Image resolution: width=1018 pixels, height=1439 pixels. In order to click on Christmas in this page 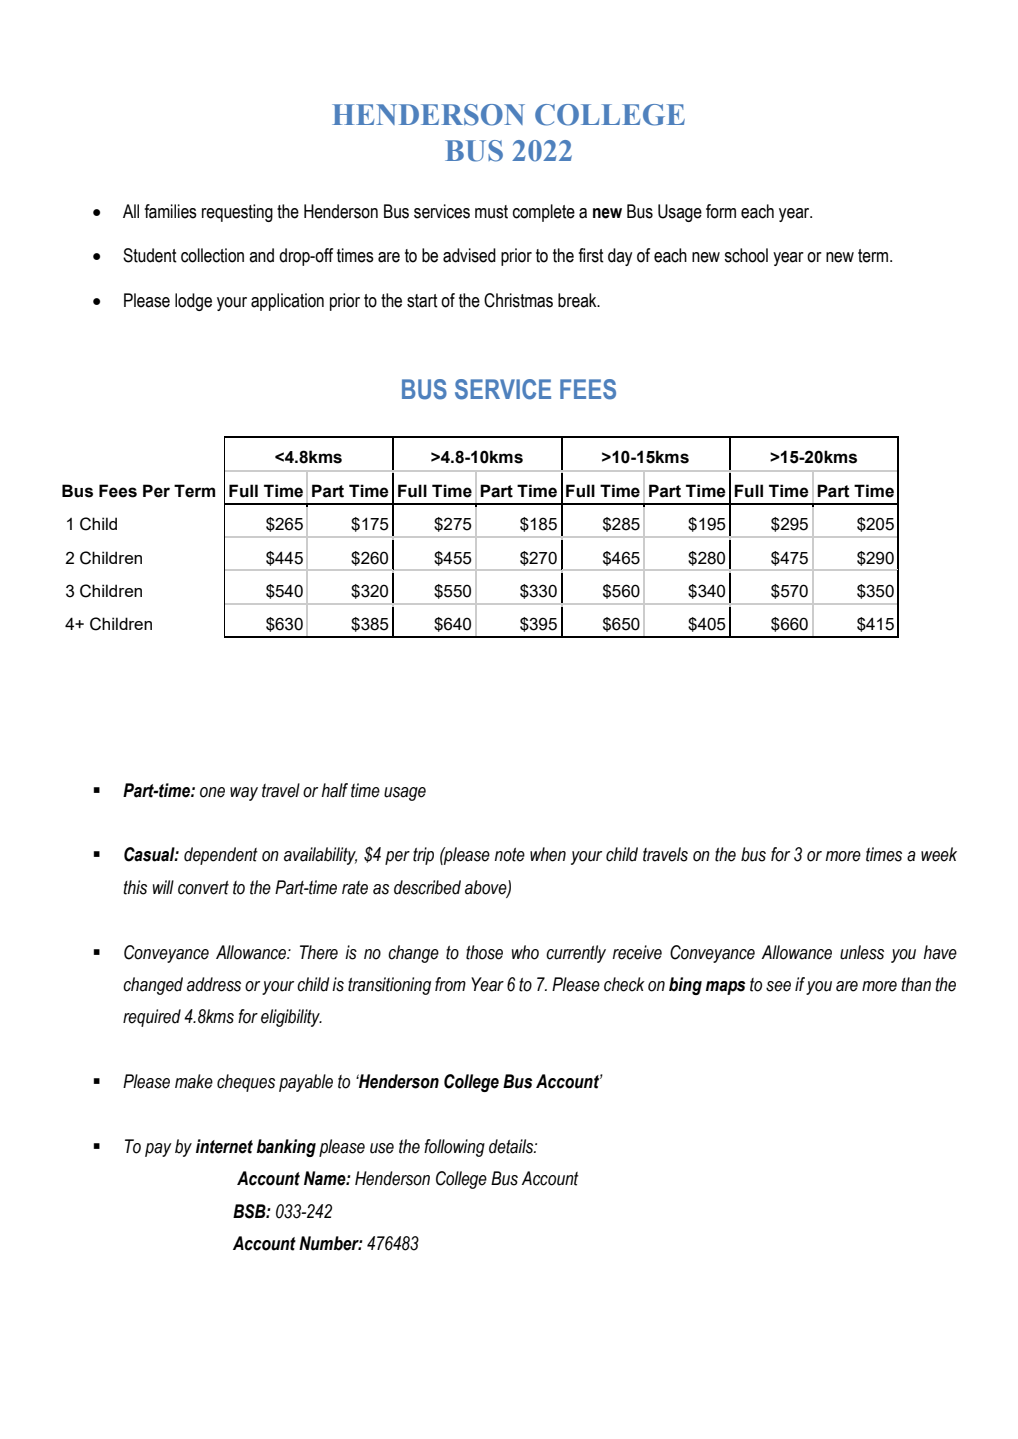, I will do `click(518, 300)`.
